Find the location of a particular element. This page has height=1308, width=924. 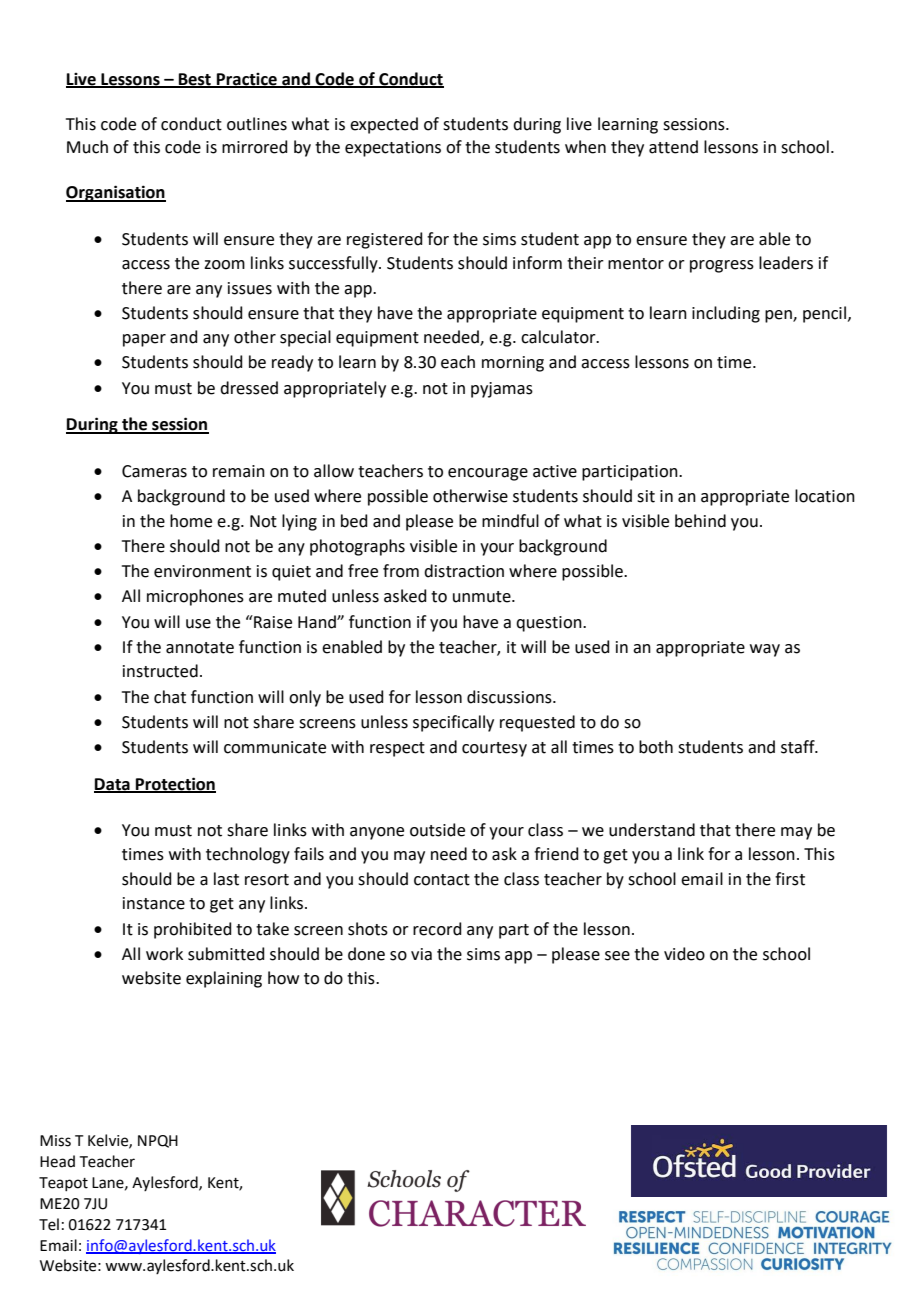

Best is located at coordinates (195, 80).
